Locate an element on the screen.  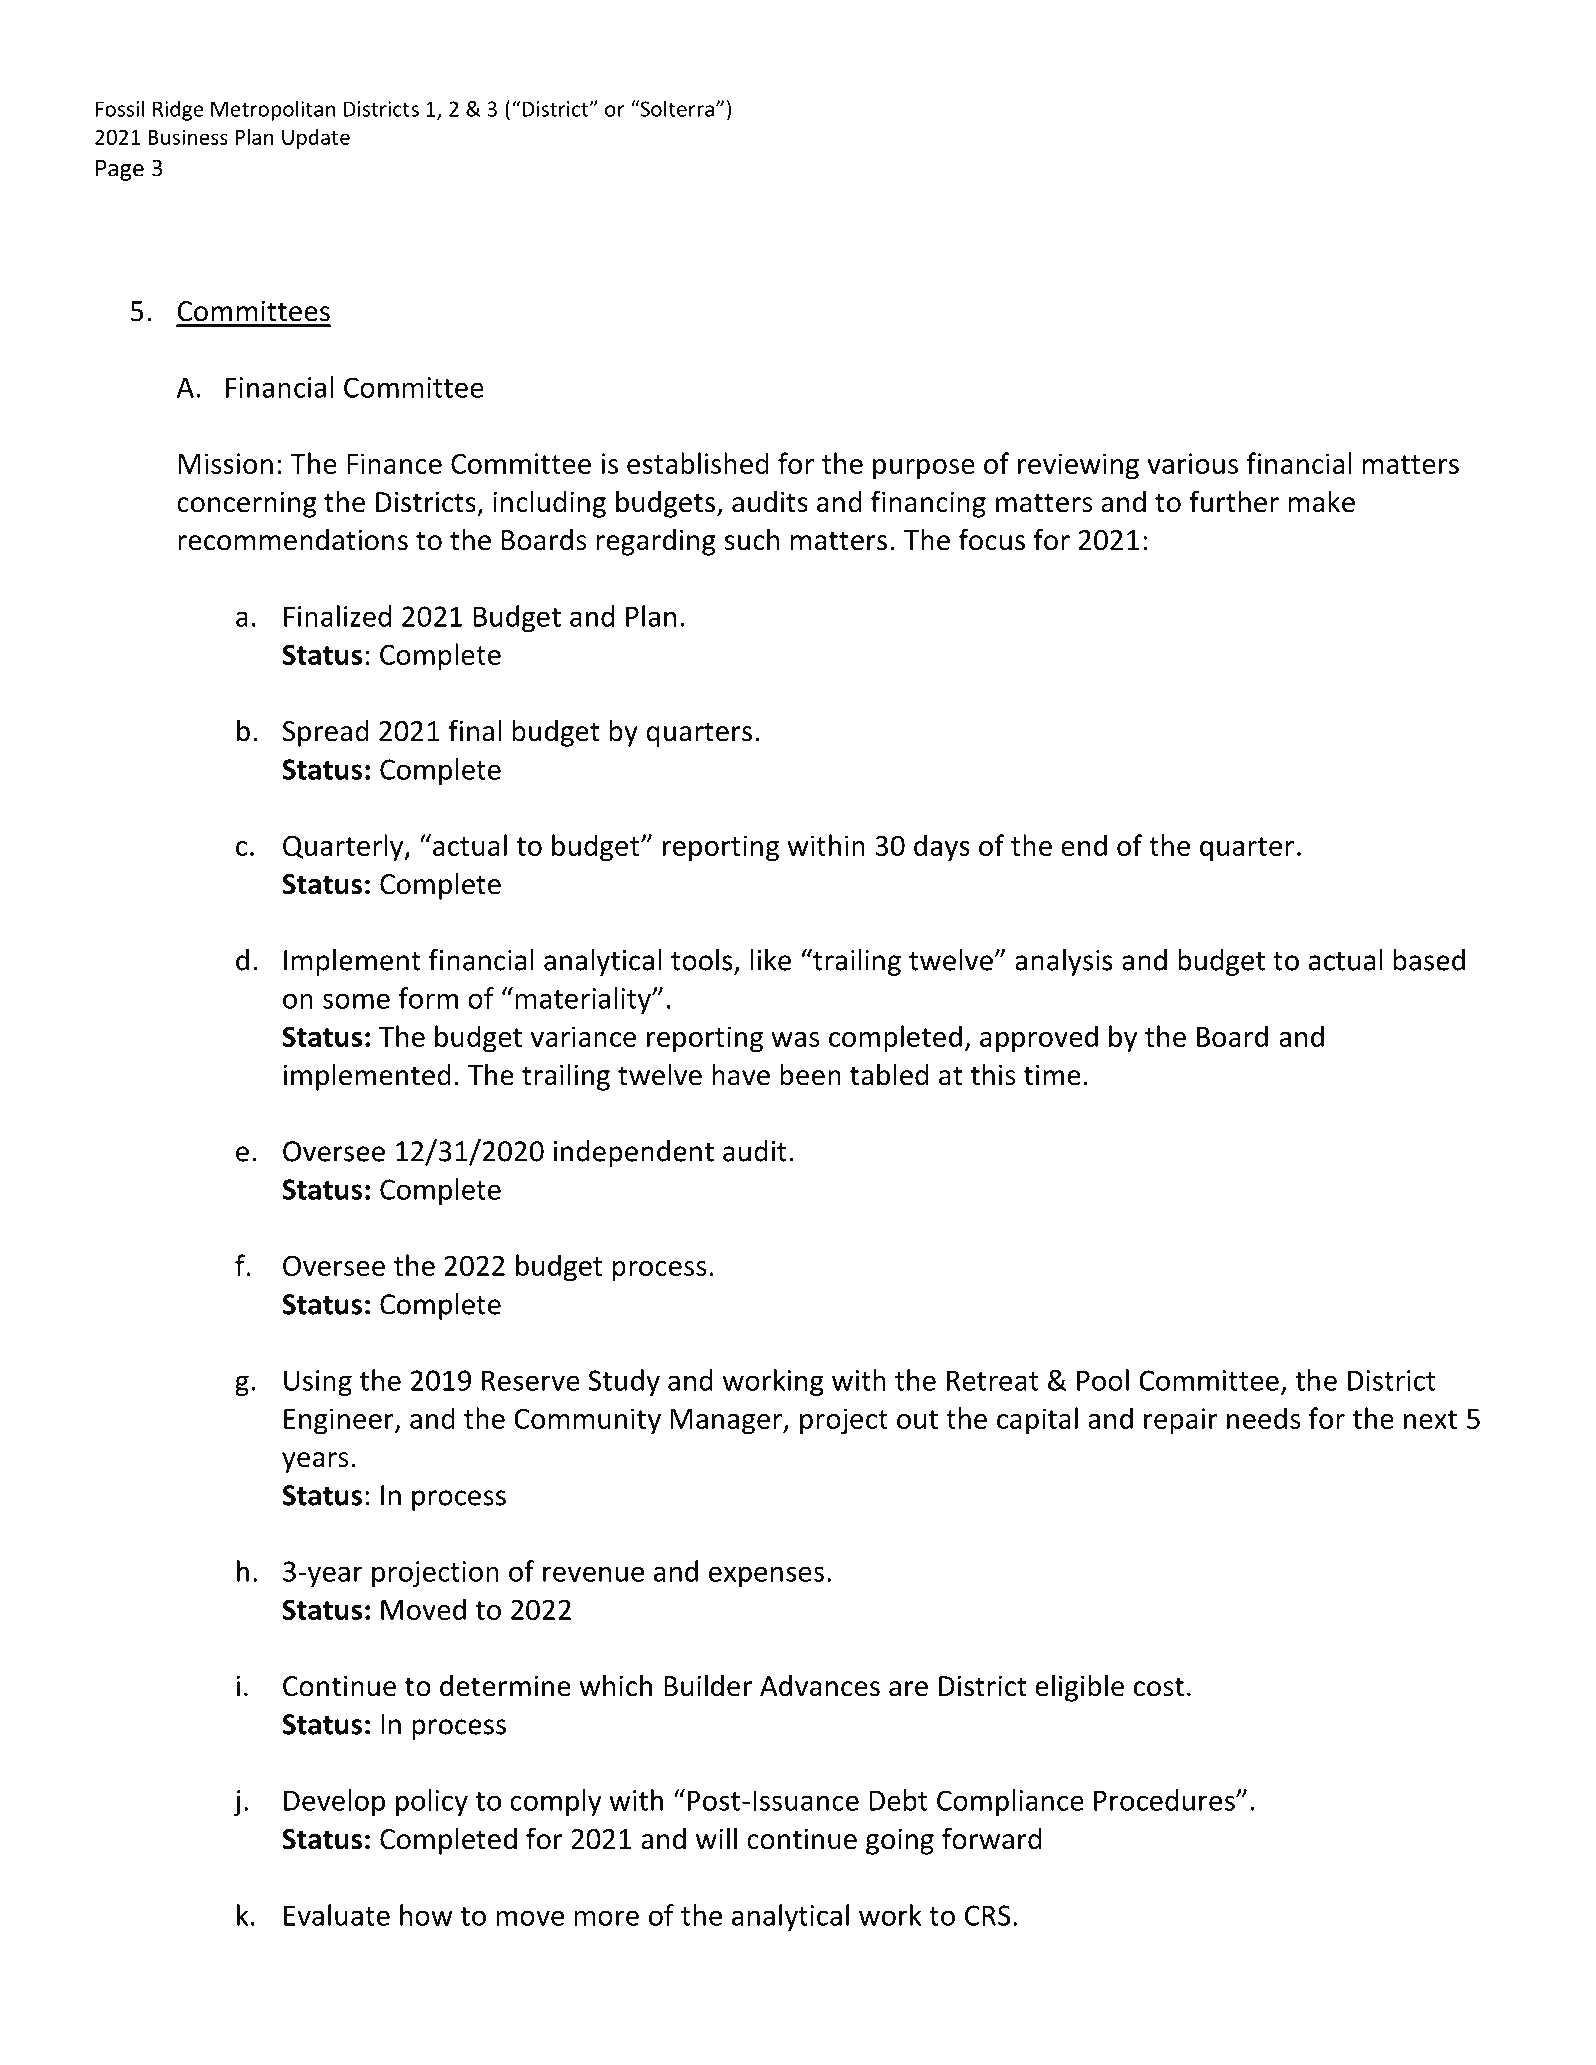
needs is located at coordinates (1264, 1418).
